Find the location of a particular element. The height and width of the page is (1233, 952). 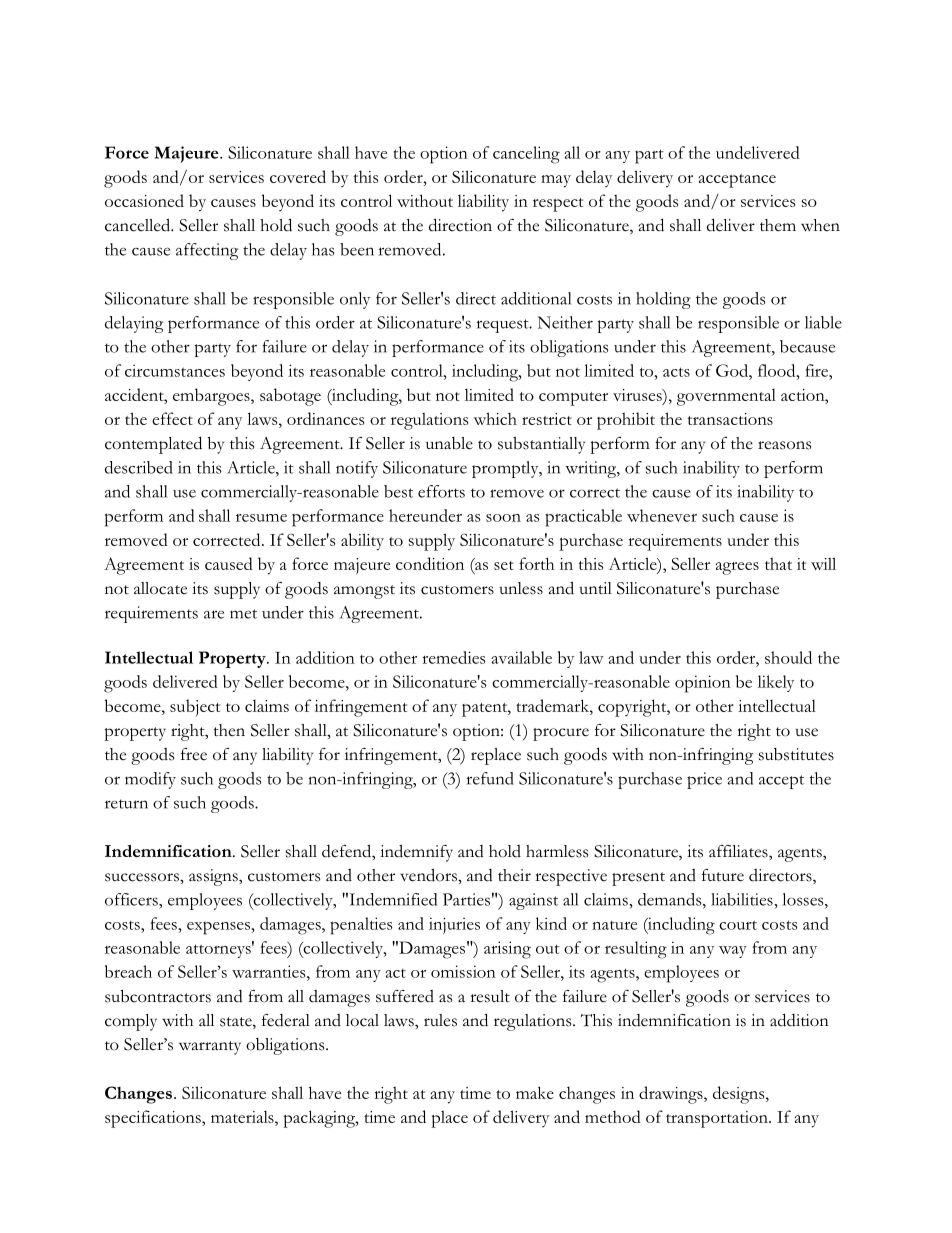

are is located at coordinates (214, 614).
